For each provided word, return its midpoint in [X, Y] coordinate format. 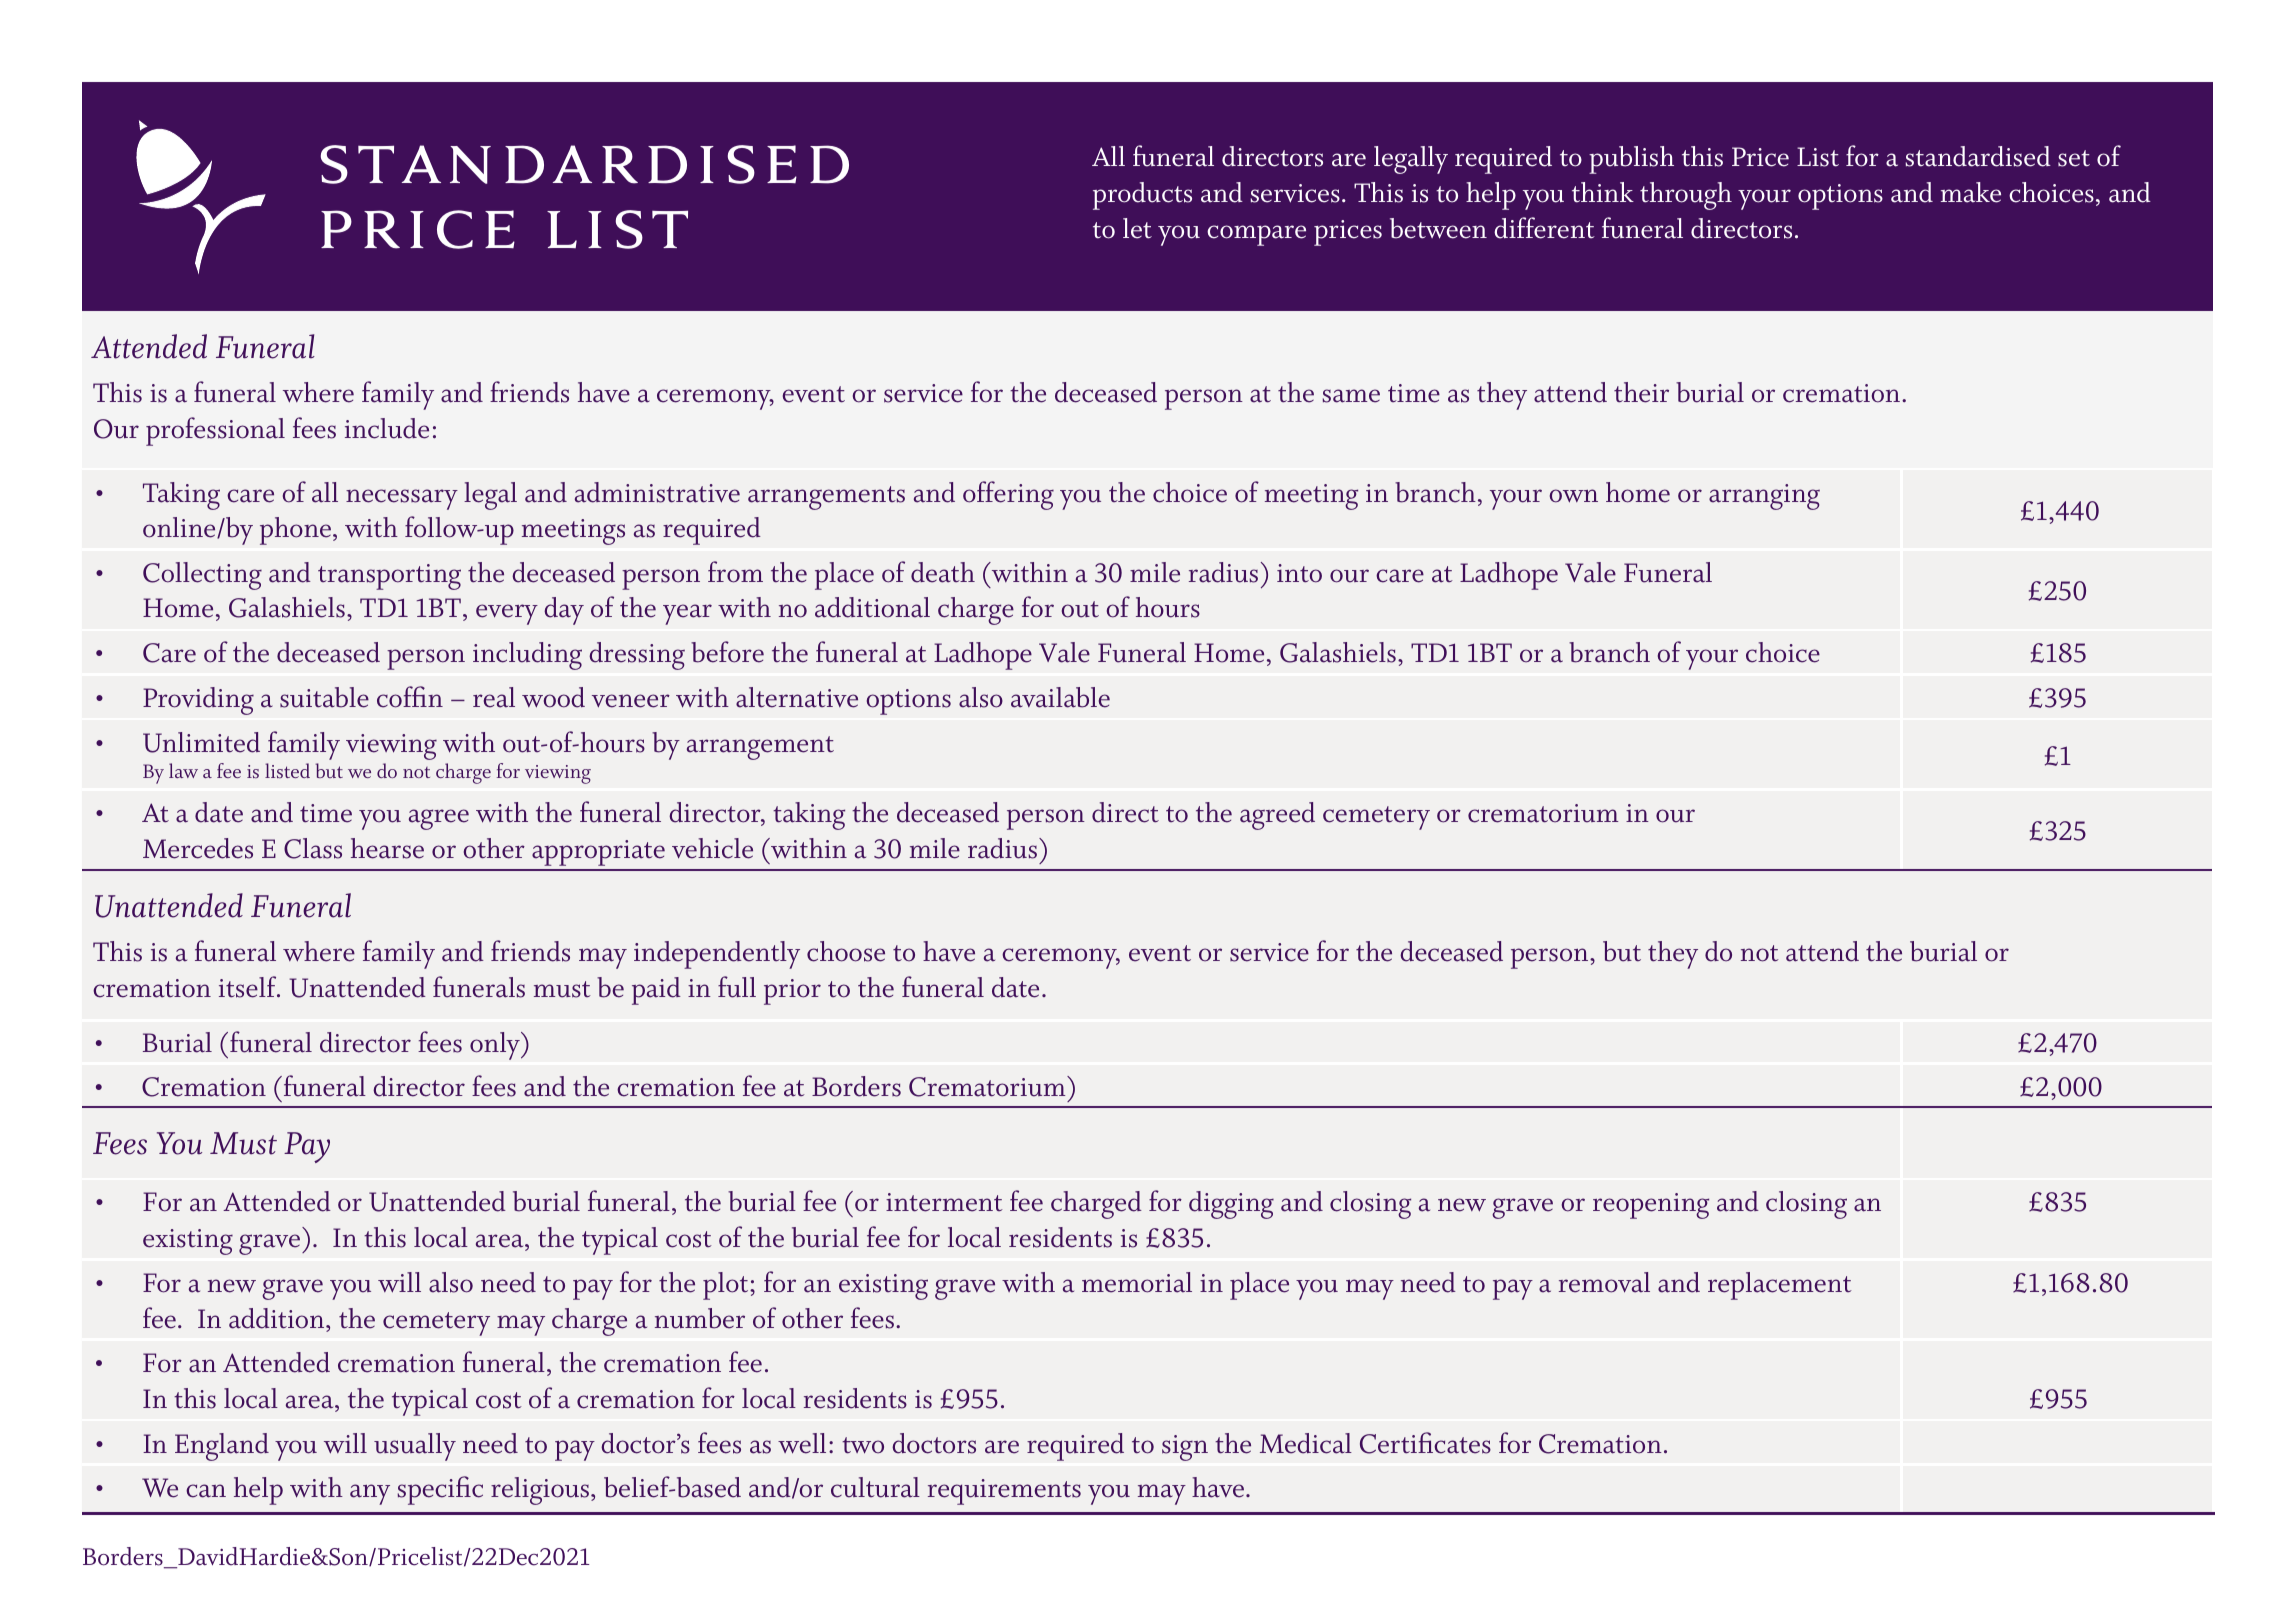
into [1299, 573]
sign [1185, 1448]
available [1060, 697]
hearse [387, 848]
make [1971, 192]
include [387, 428]
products [1142, 196]
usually [415, 1447]
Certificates [1425, 1443]
